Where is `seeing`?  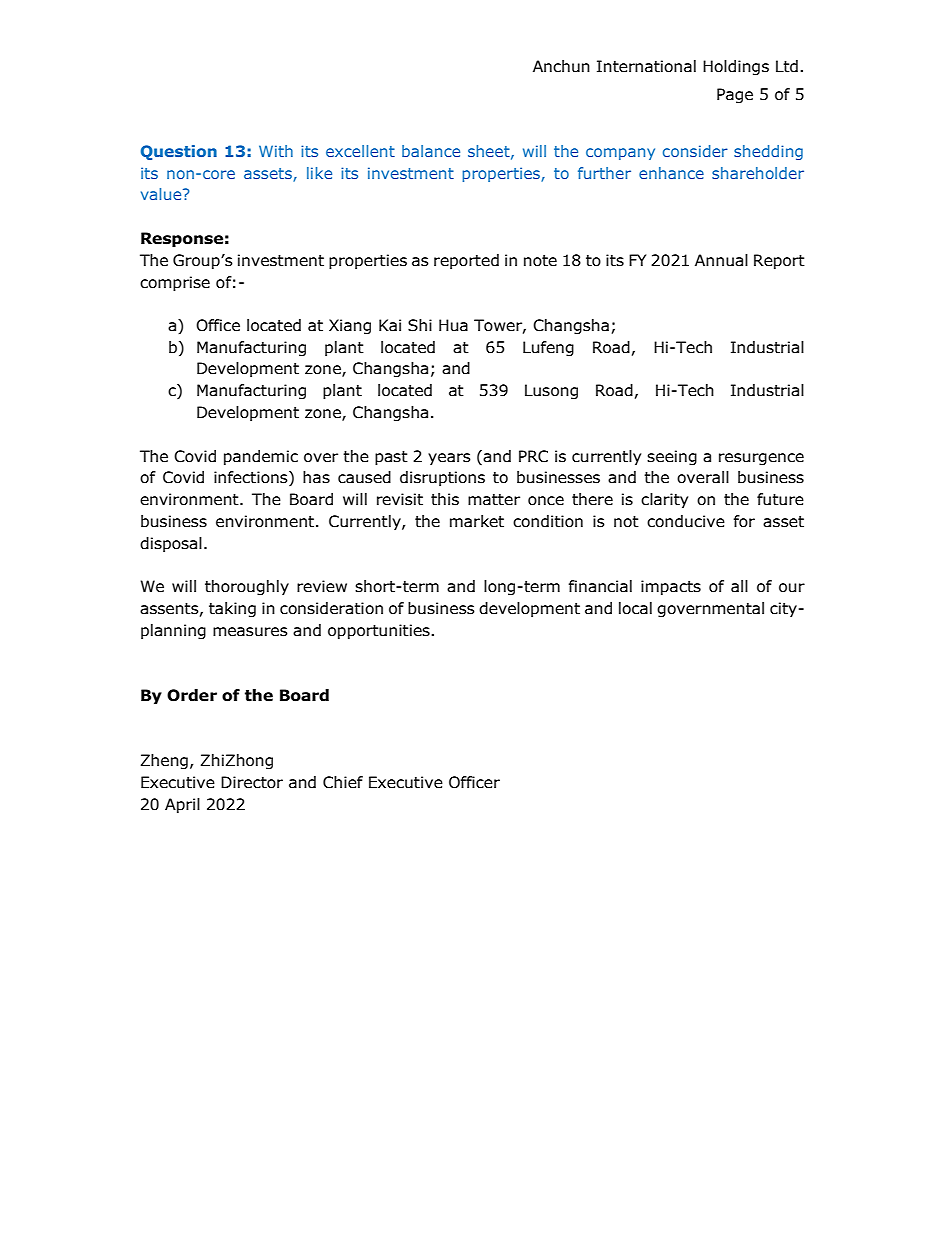 seeing is located at coordinates (672, 457).
